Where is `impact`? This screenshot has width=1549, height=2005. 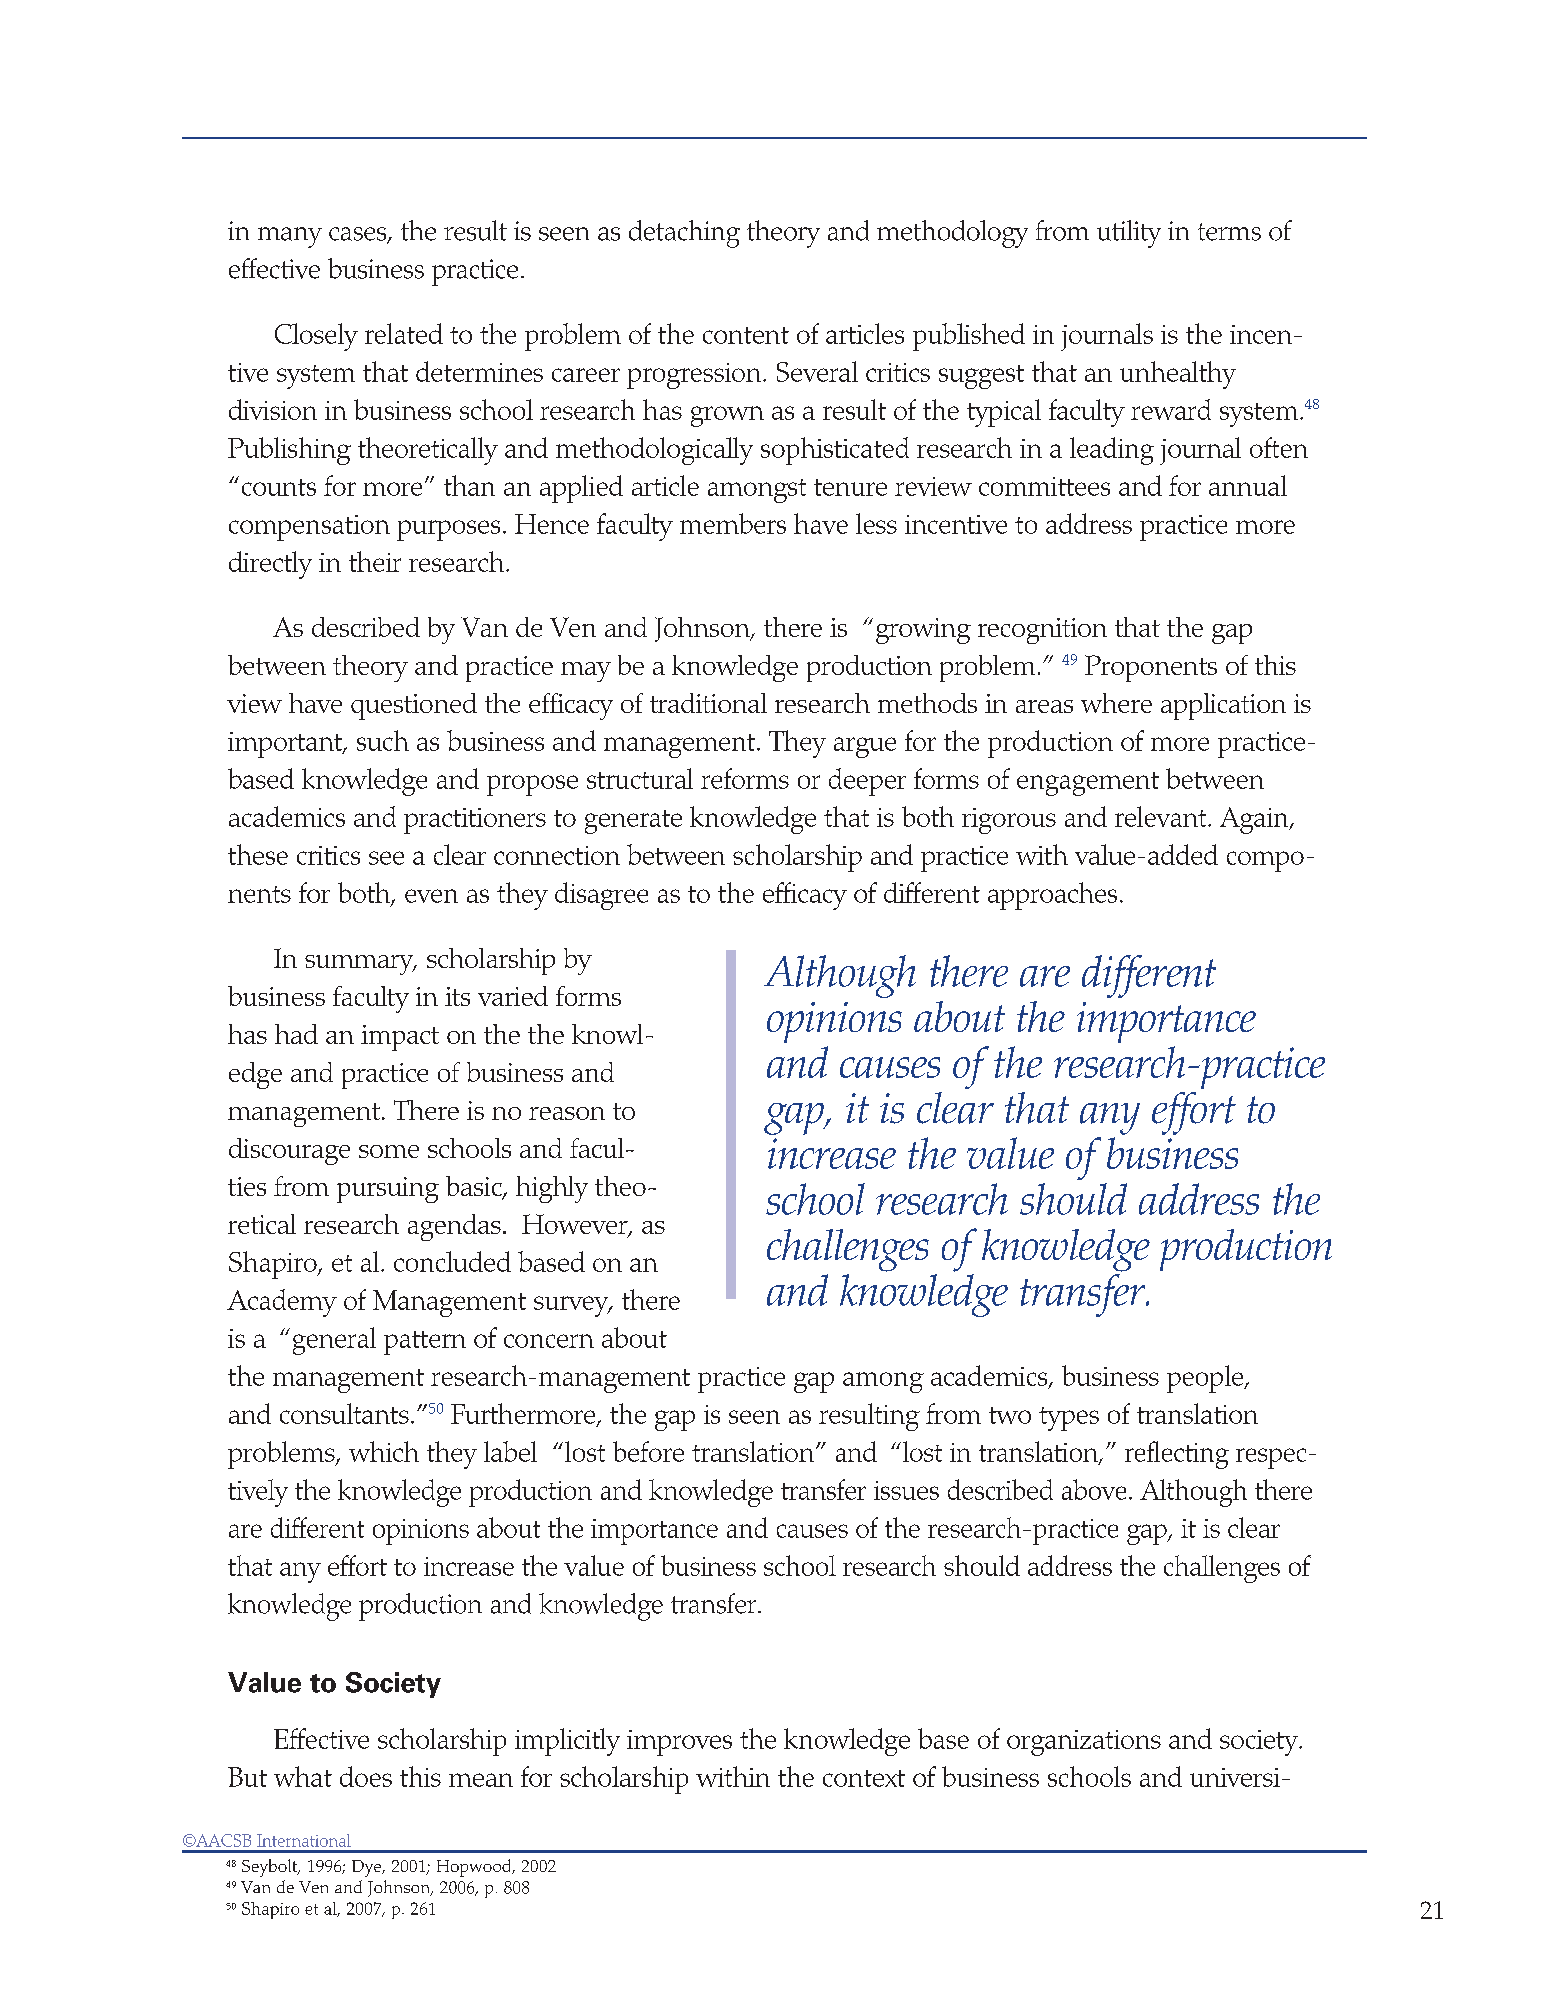
impact is located at coordinates (400, 1038).
